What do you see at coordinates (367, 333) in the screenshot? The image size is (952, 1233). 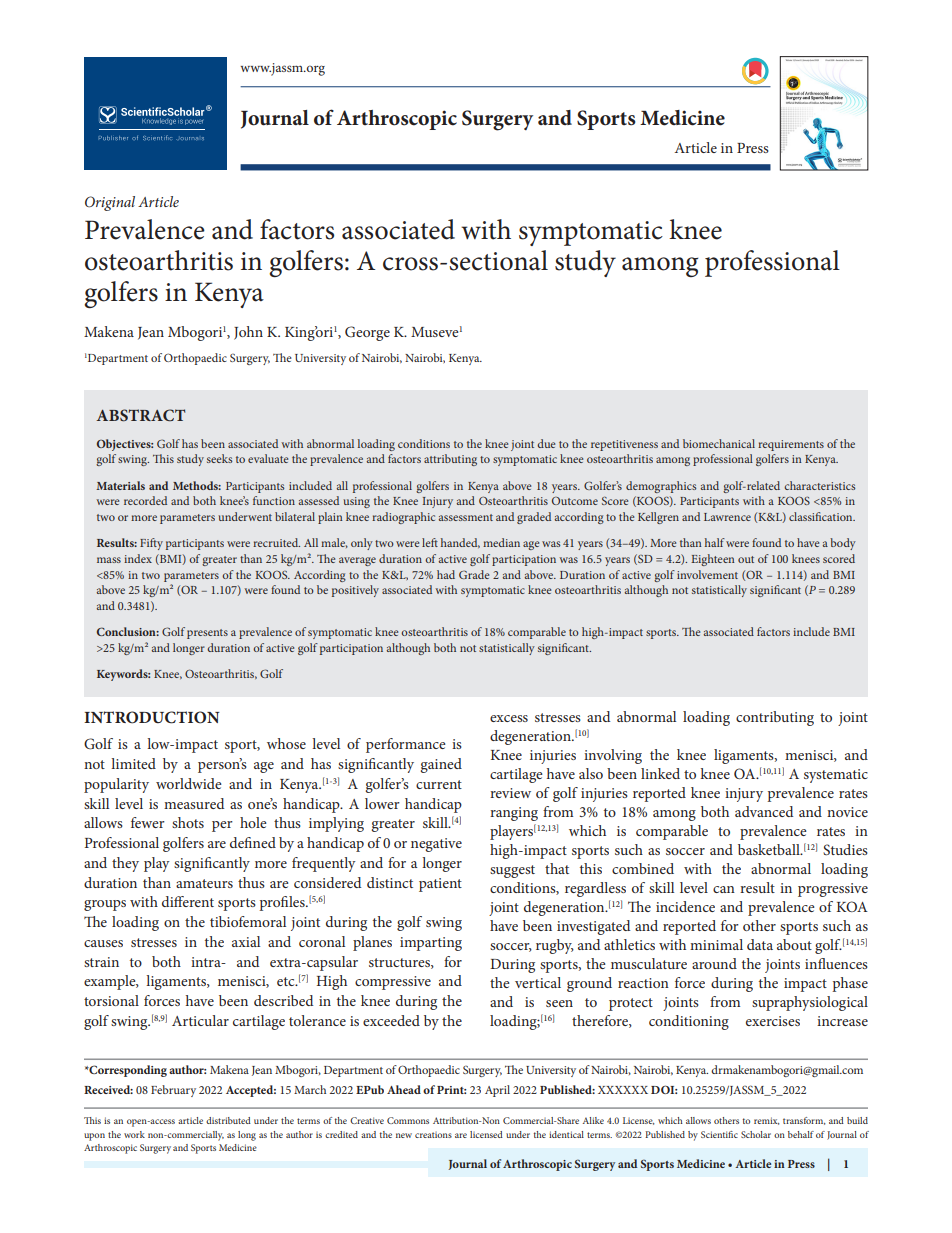 I see `George` at bounding box center [367, 333].
